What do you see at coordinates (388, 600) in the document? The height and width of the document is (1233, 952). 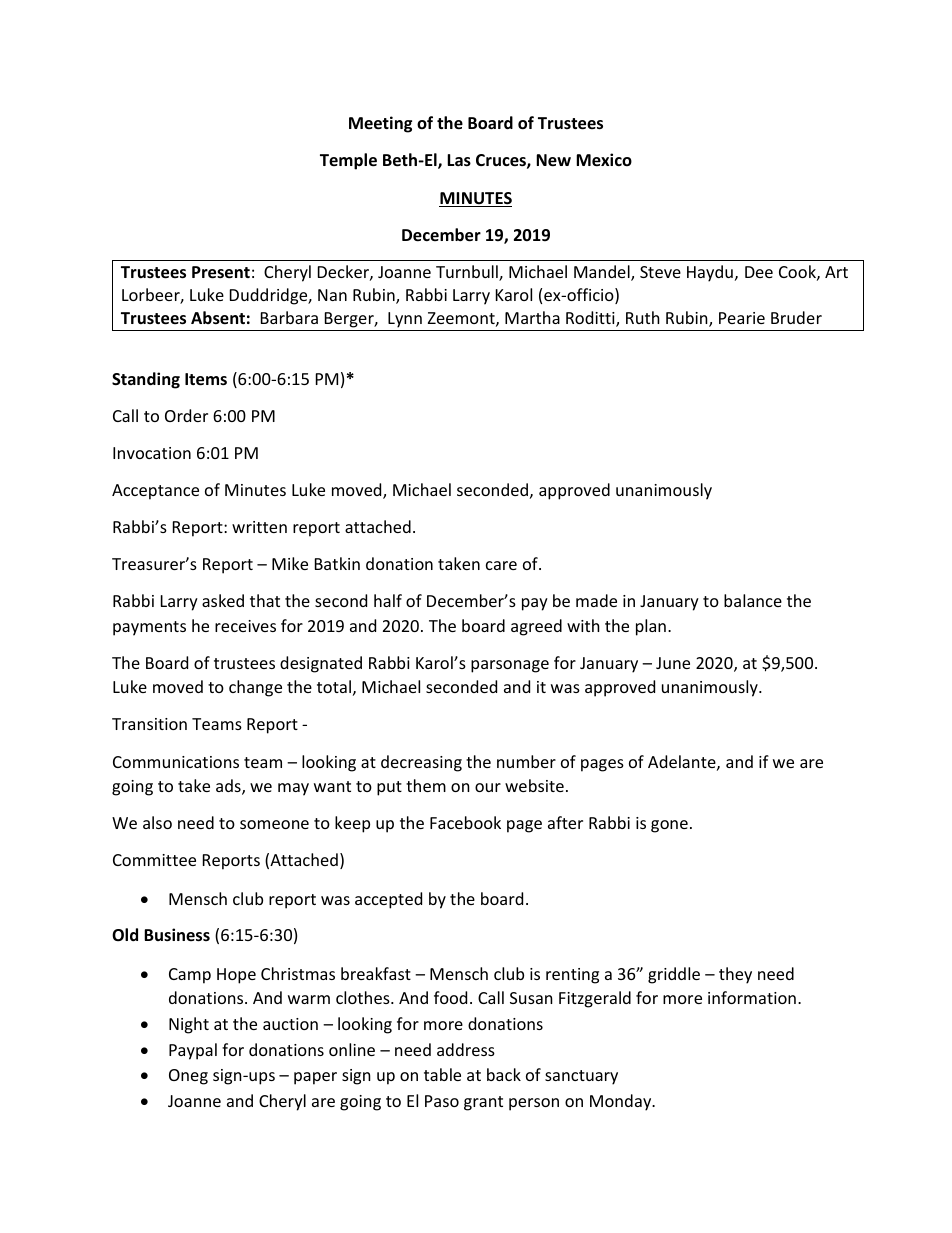 I see `half` at bounding box center [388, 600].
